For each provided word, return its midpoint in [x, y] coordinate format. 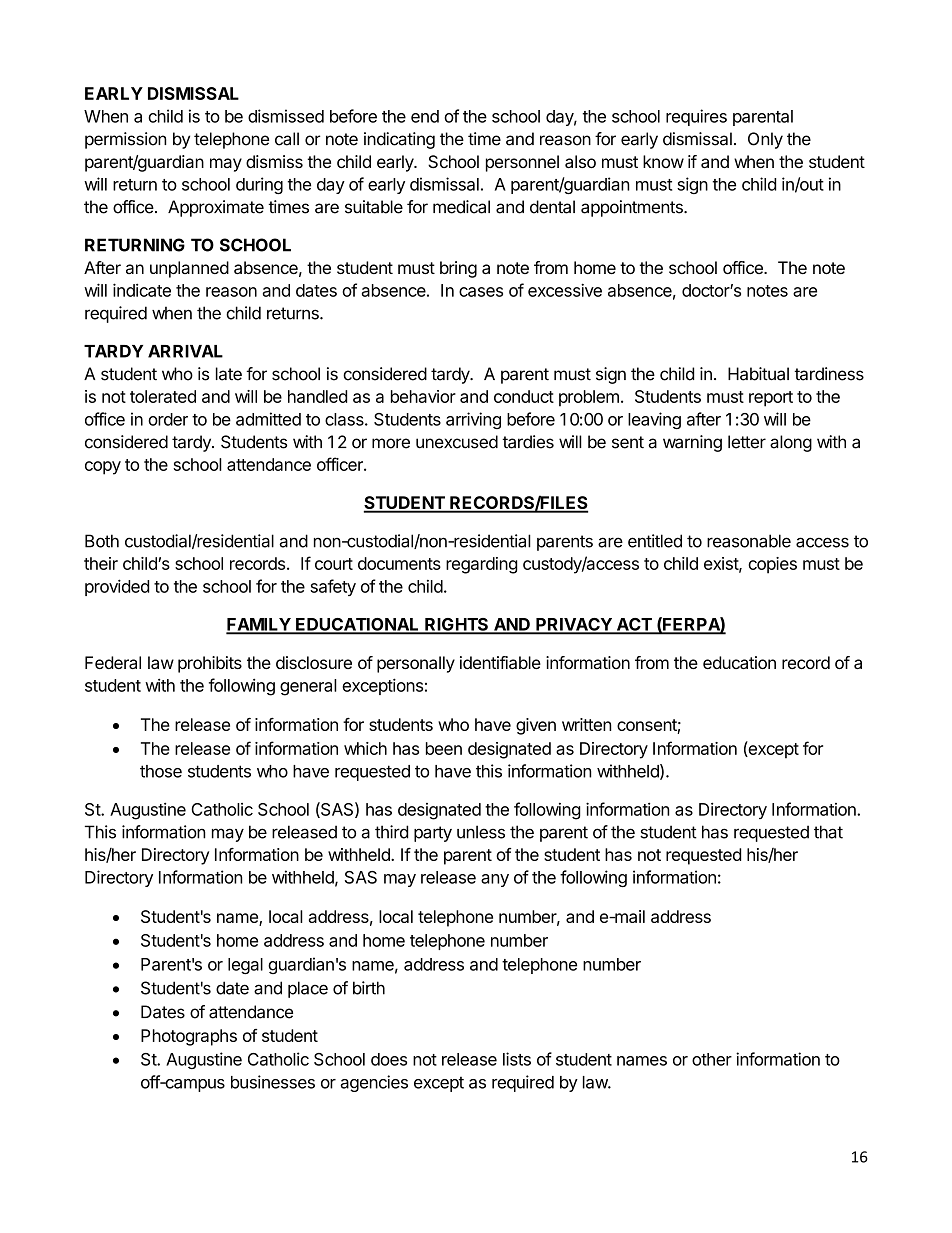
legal [245, 966]
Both [102, 541]
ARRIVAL [185, 351]
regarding [482, 565]
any [495, 880]
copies [772, 565]
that [828, 832]
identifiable [500, 662]
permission [126, 140]
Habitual [758, 374]
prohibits [210, 664]
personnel [522, 163]
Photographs [189, 1037]
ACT [634, 625]
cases [481, 292]
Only [765, 140]
